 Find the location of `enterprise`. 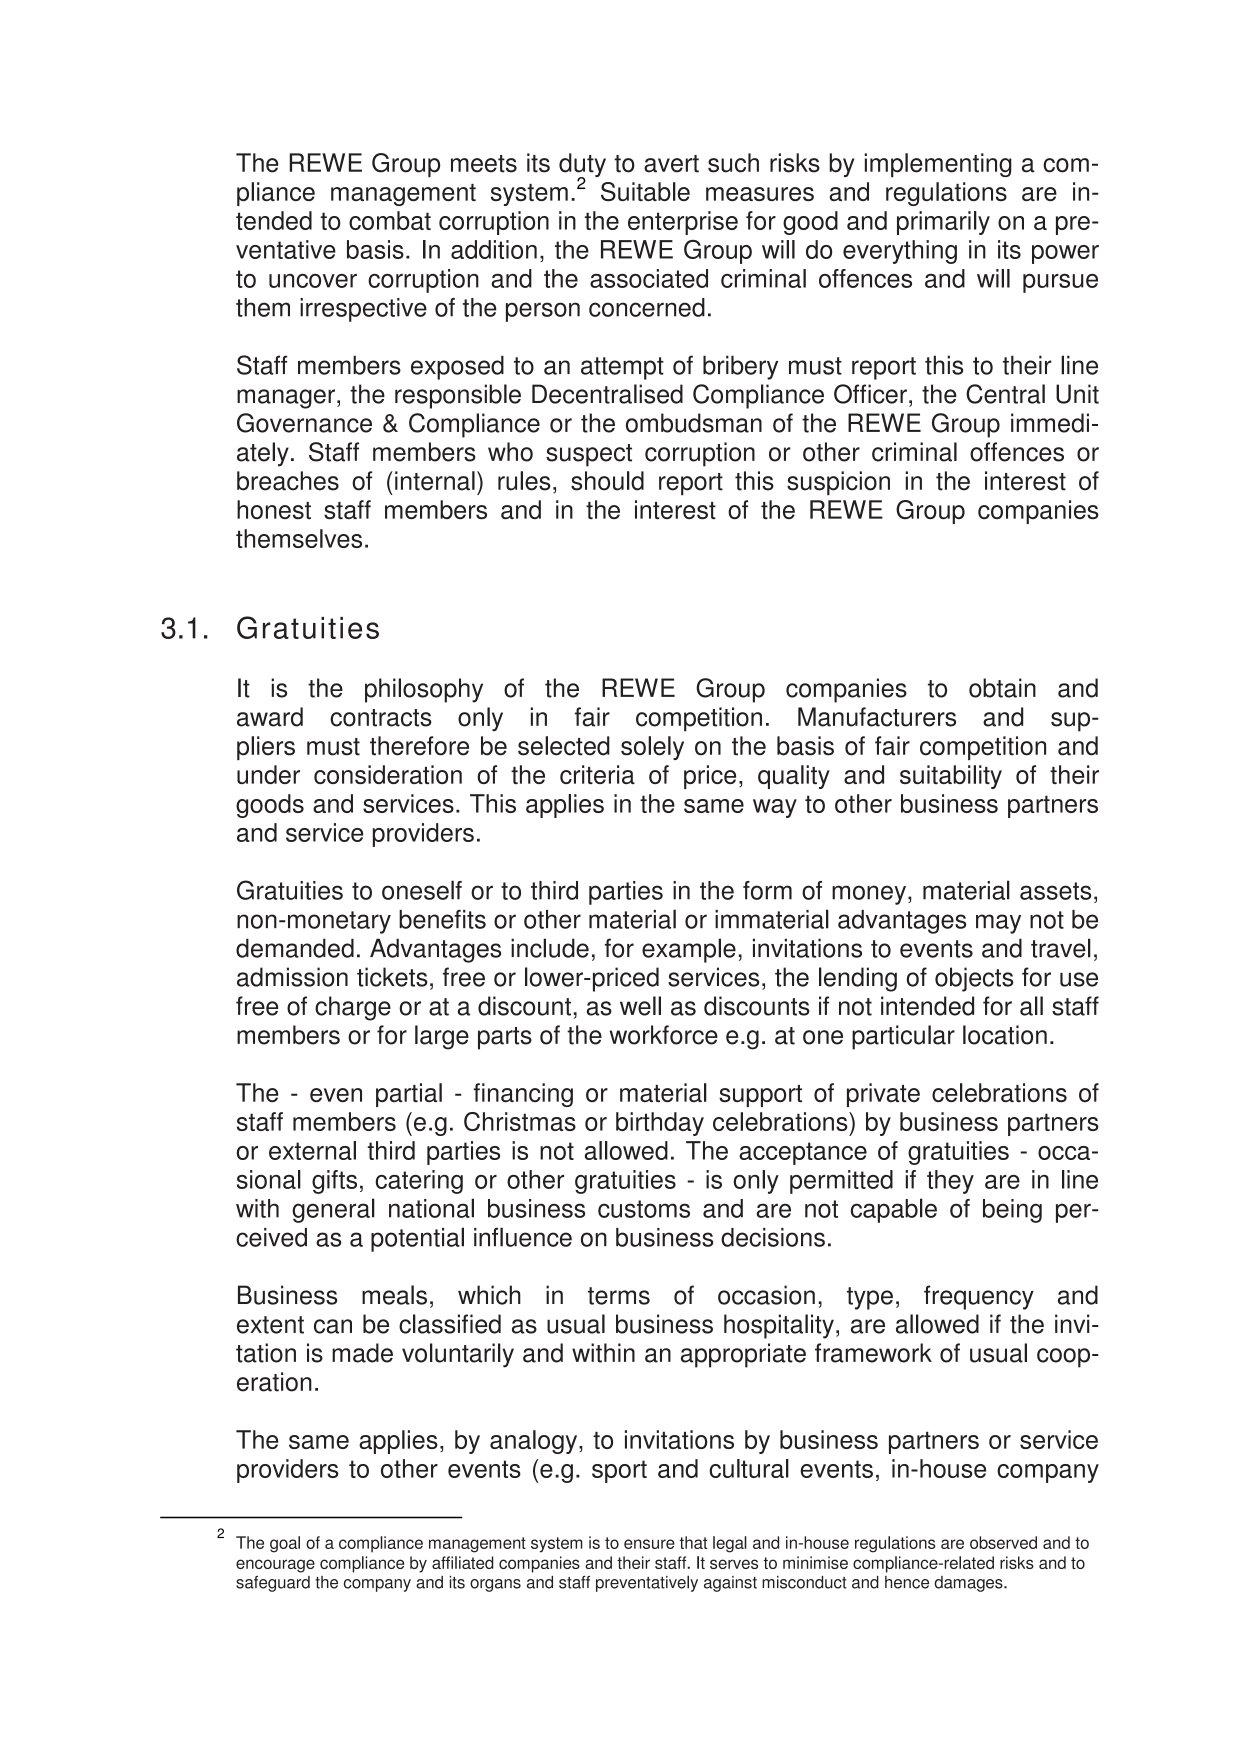

enterprise is located at coordinates (683, 223).
